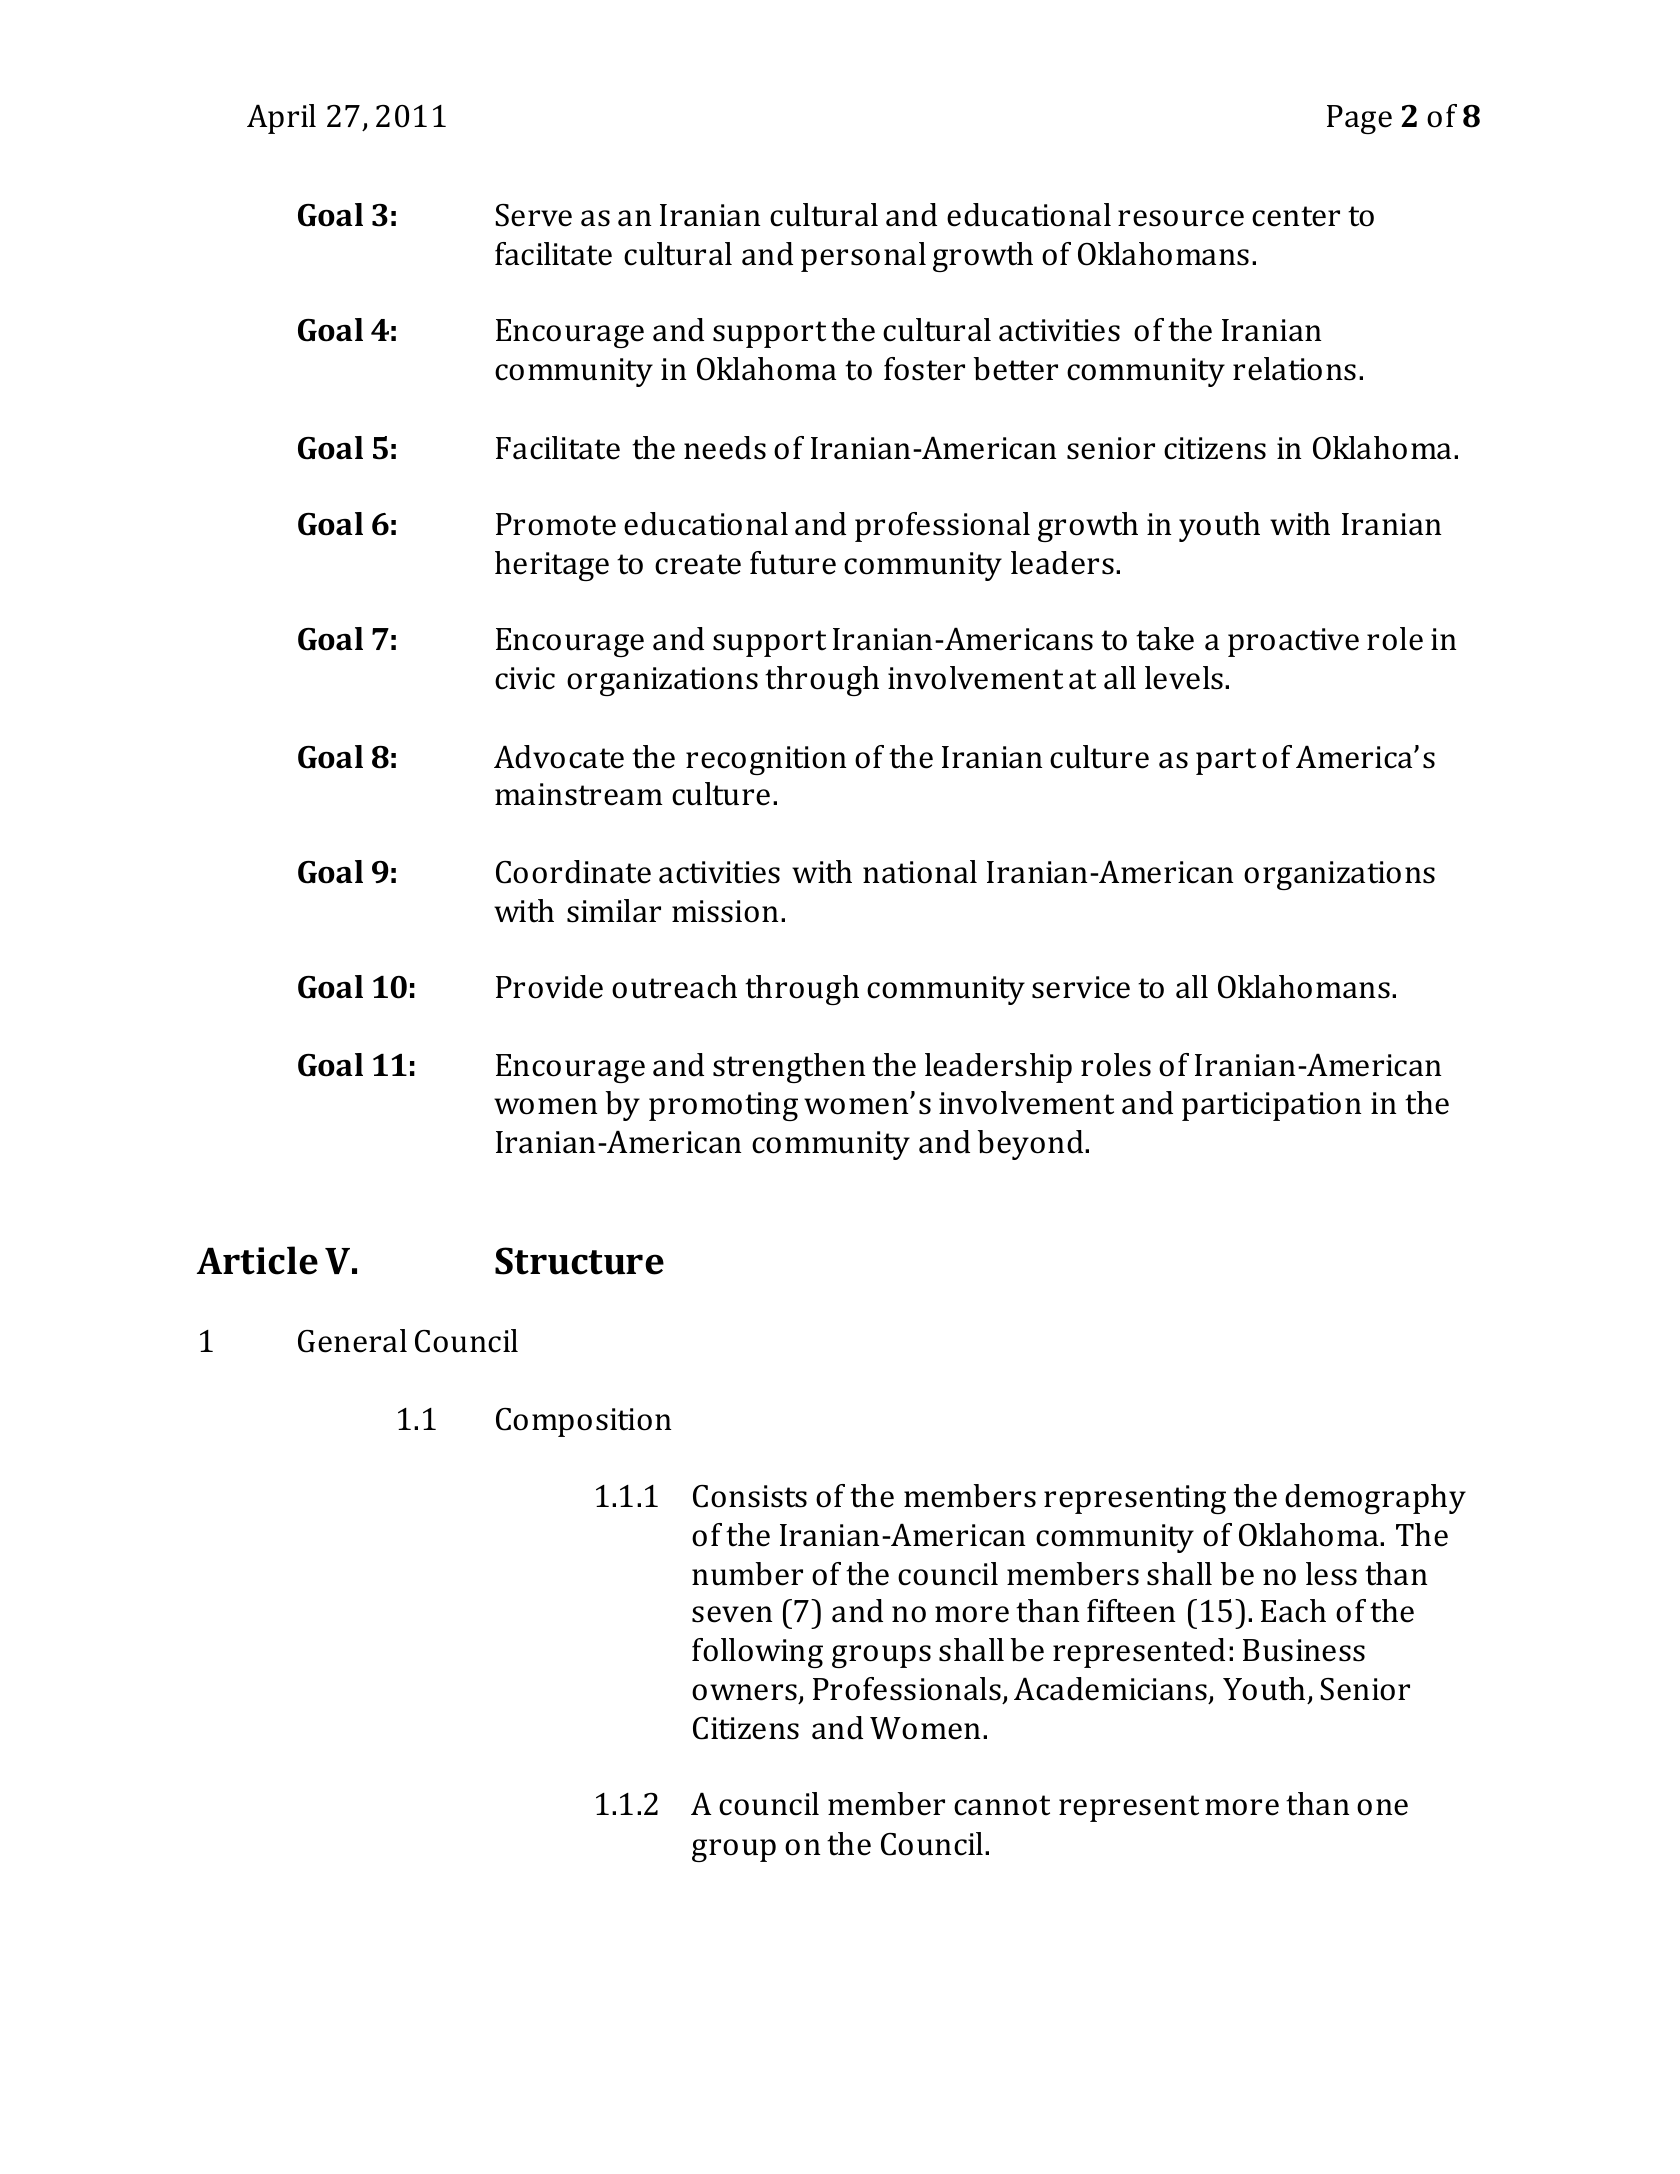  I want to click on center, so click(1296, 216).
